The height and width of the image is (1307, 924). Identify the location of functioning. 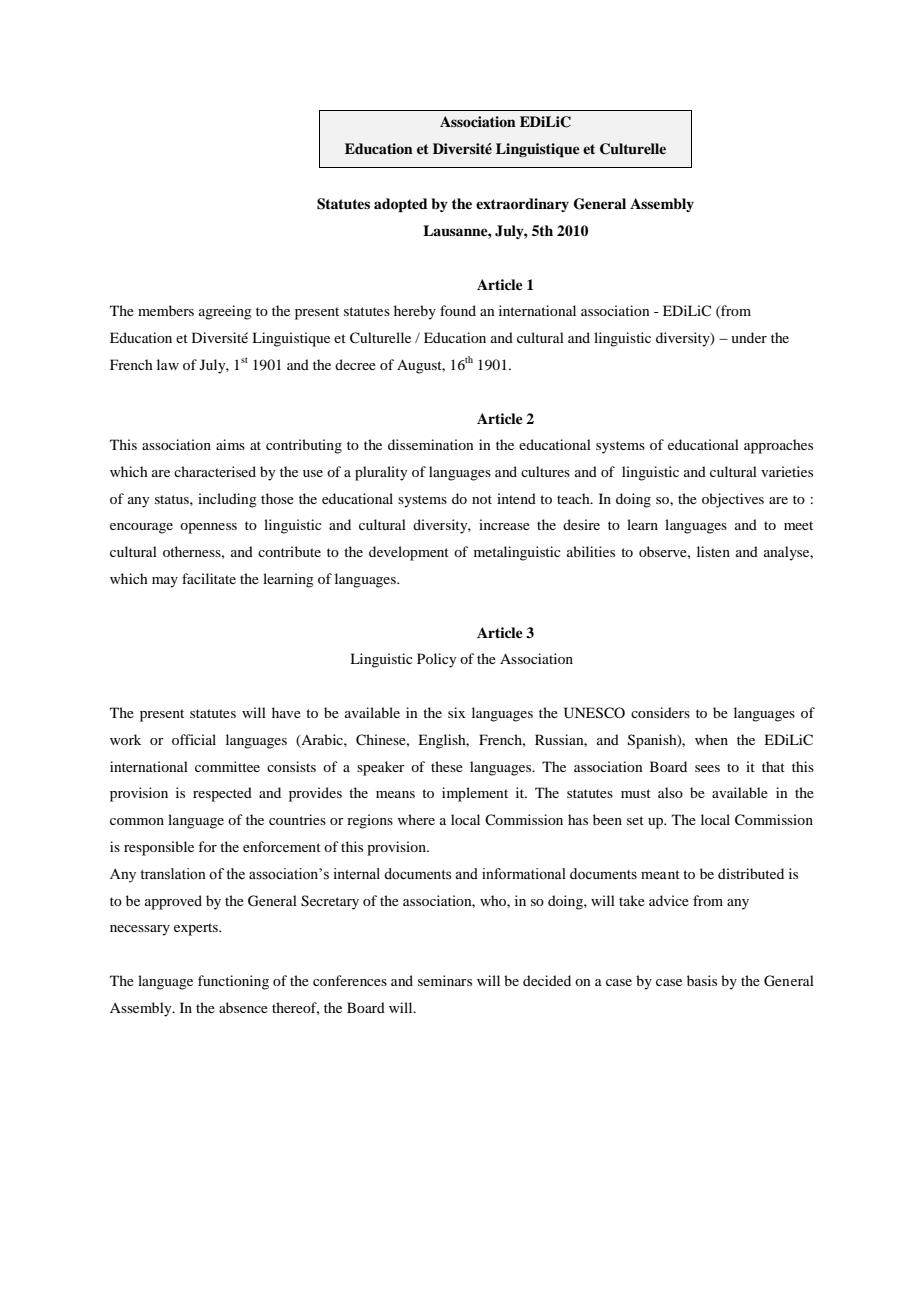
(233, 982).
